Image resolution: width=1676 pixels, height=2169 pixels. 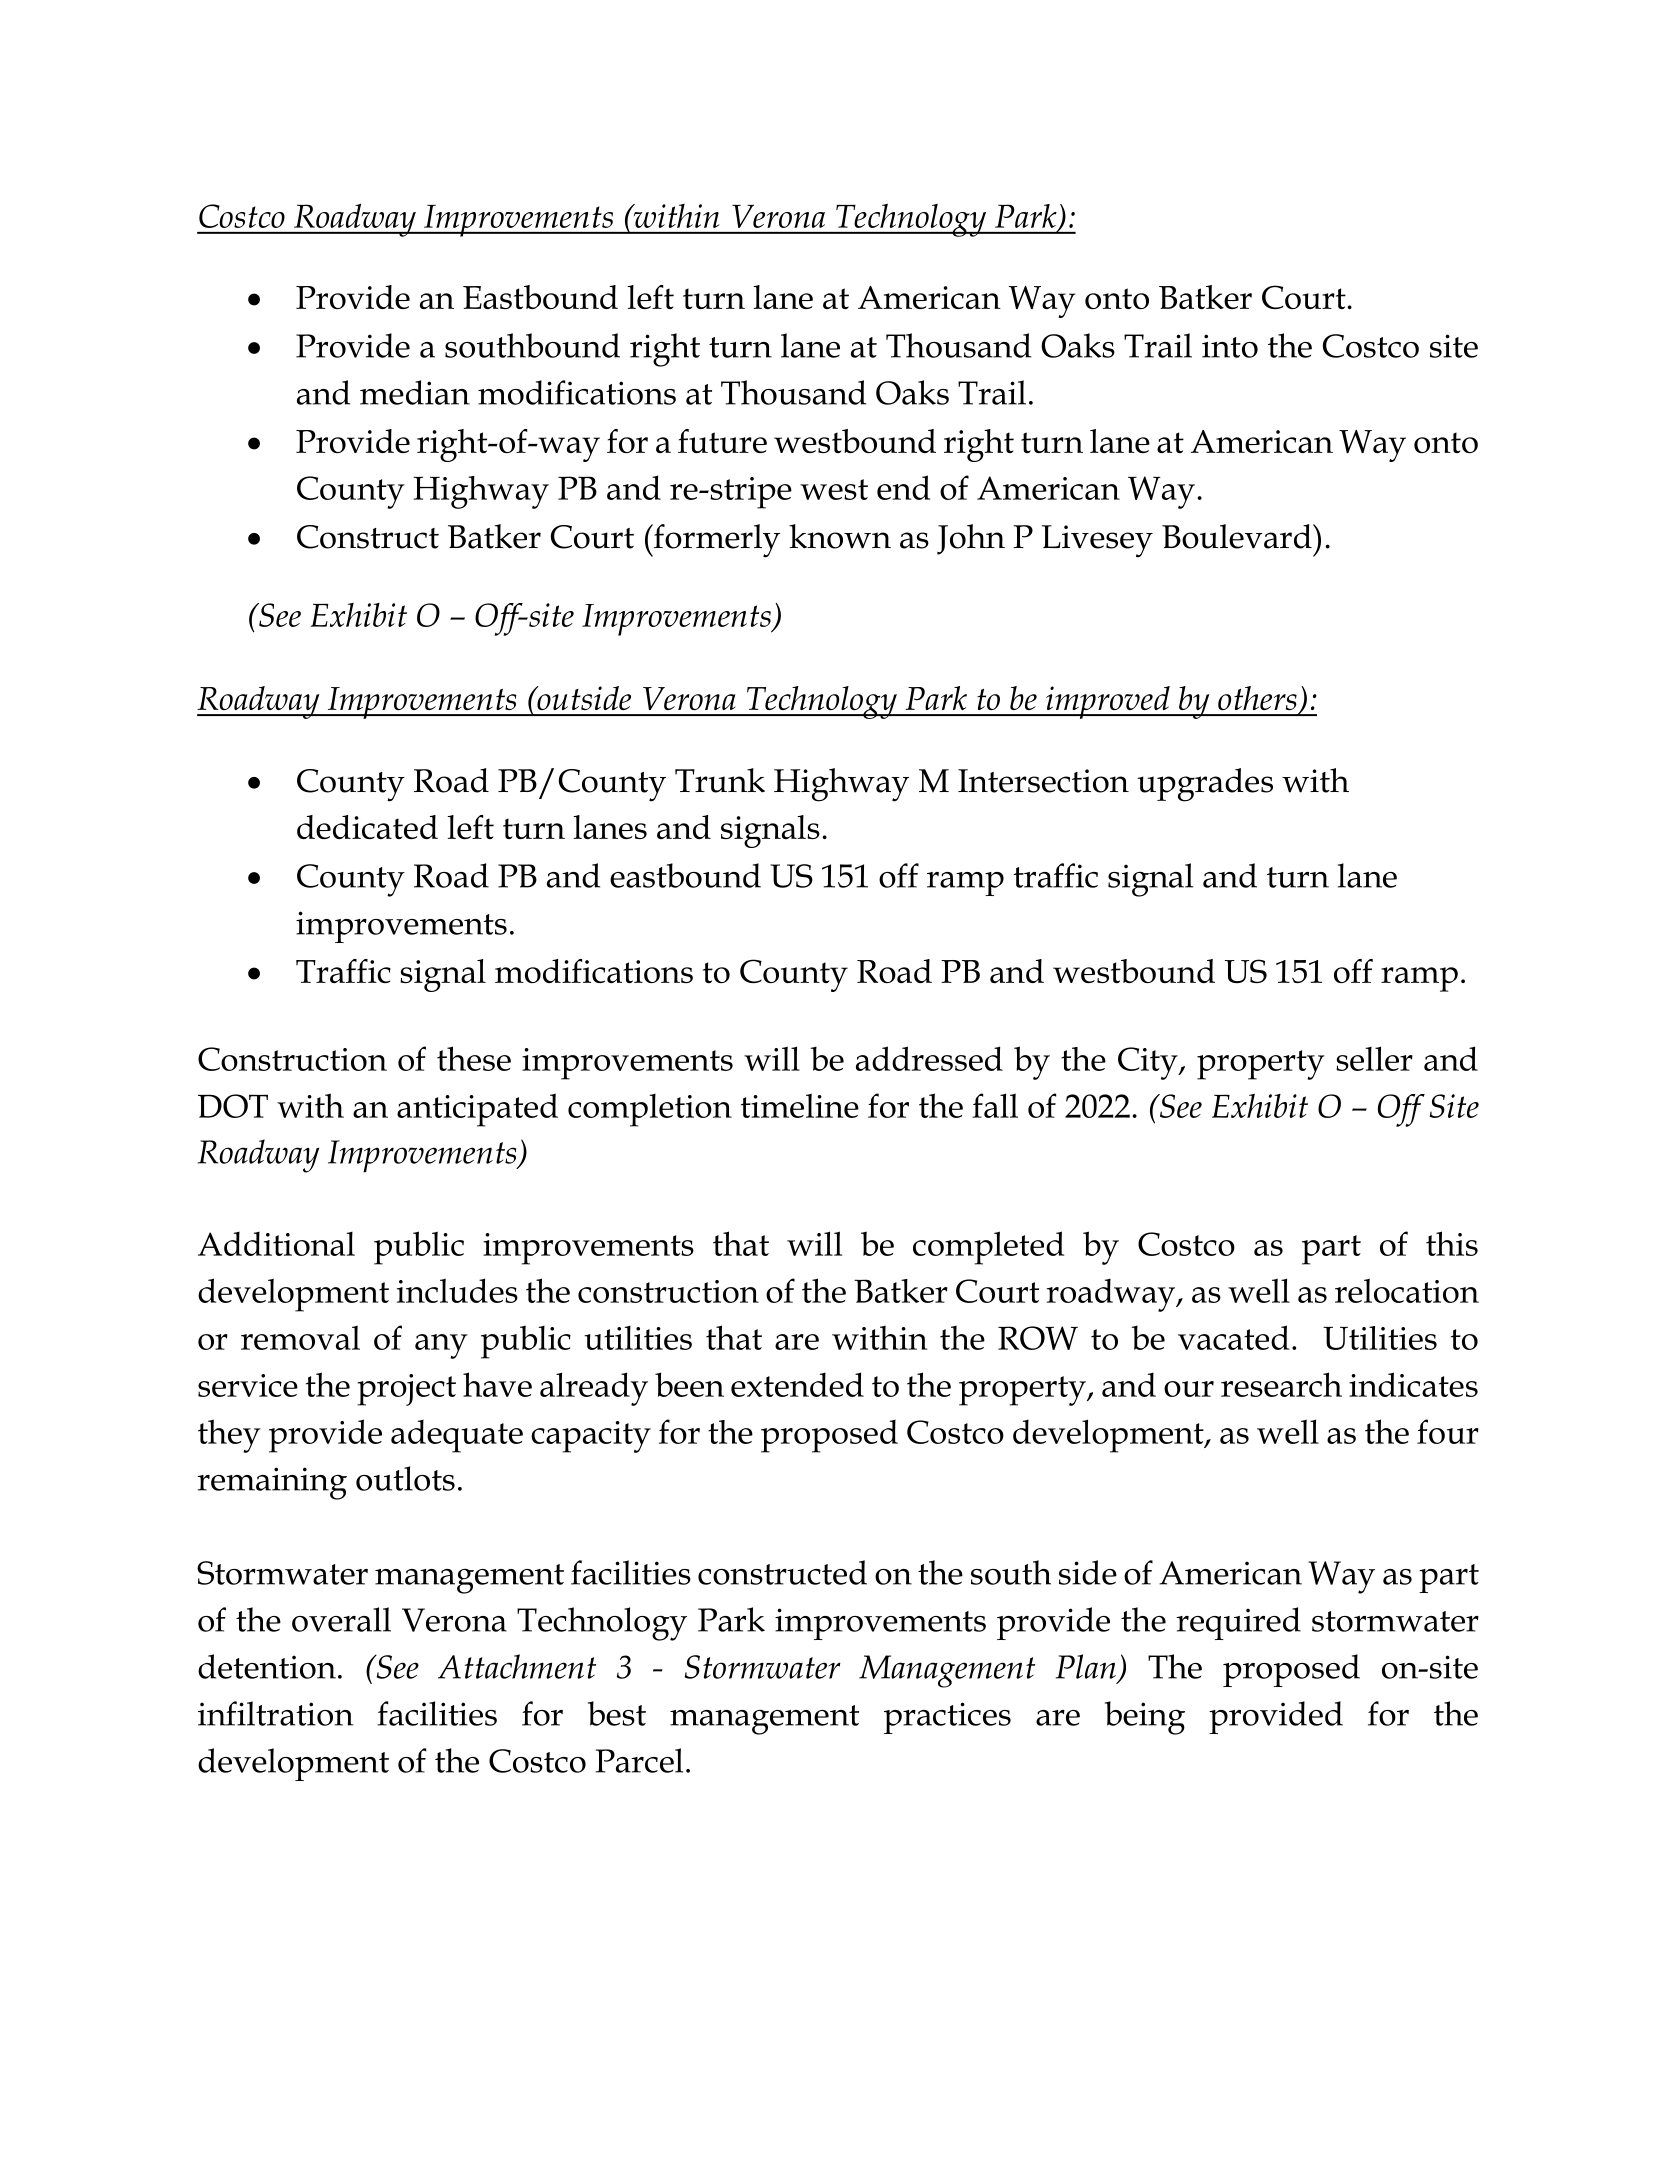 I want to click on upgrades, so click(x=1205, y=785).
